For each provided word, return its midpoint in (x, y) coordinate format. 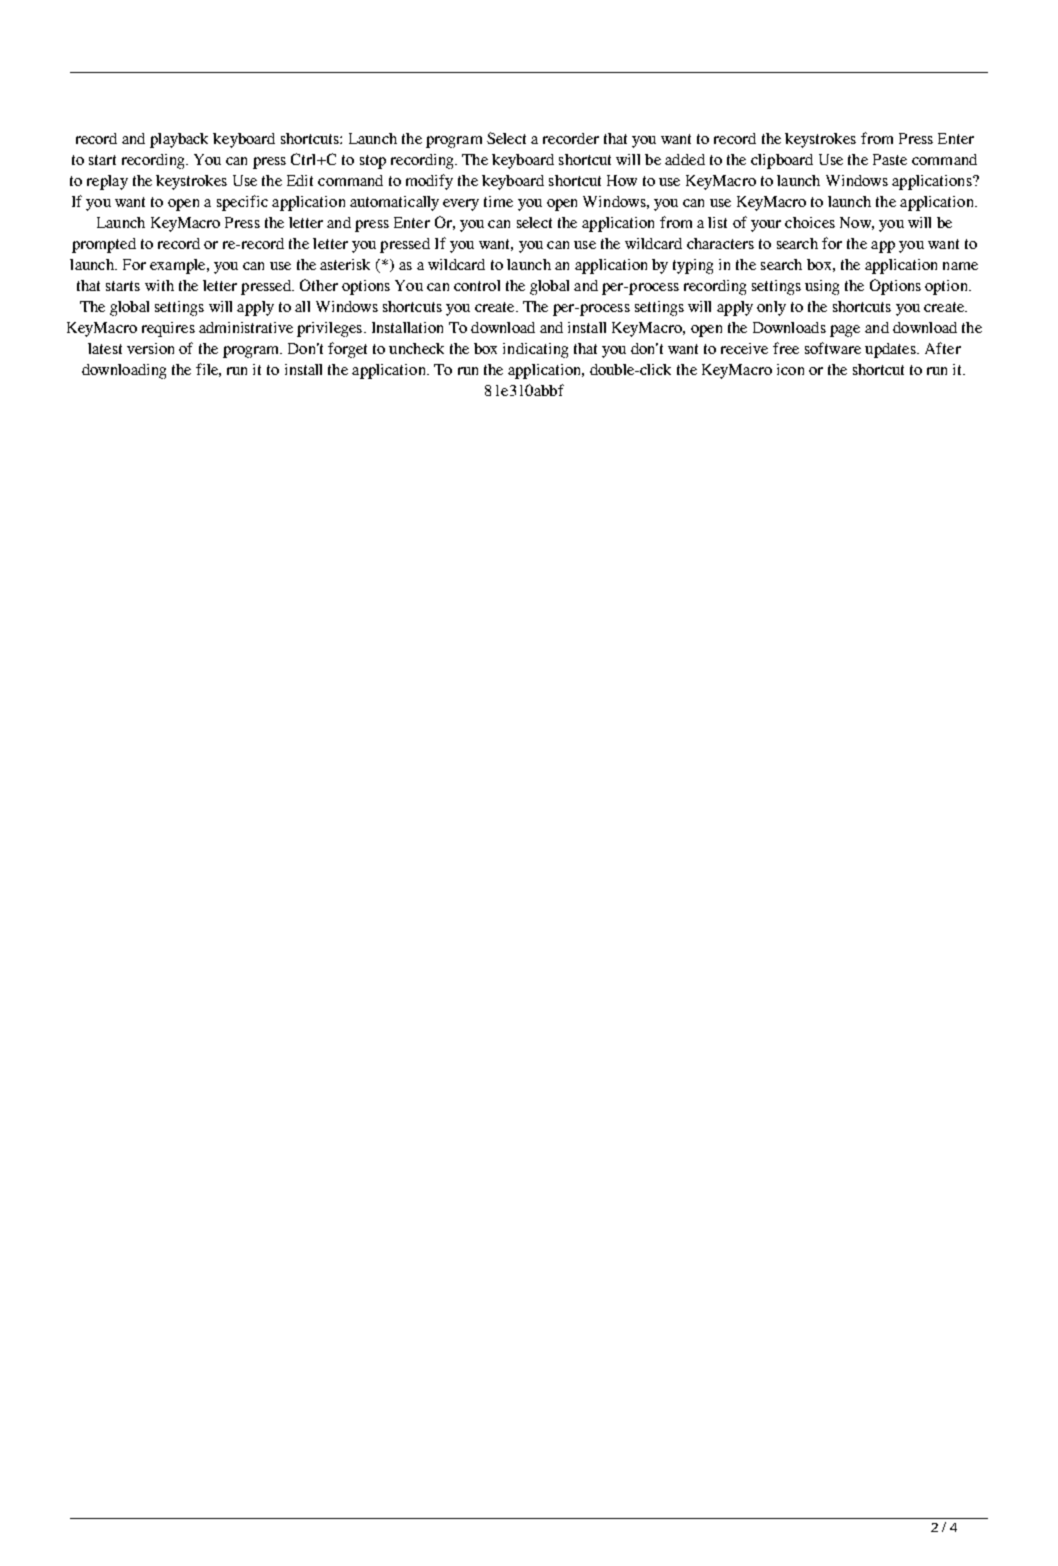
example (179, 266)
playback (179, 140)
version (150, 348)
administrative (246, 327)
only (771, 308)
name (960, 266)
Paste (890, 159)
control (477, 285)
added (685, 159)
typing (693, 266)
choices (810, 222)
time (498, 201)
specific (242, 203)
